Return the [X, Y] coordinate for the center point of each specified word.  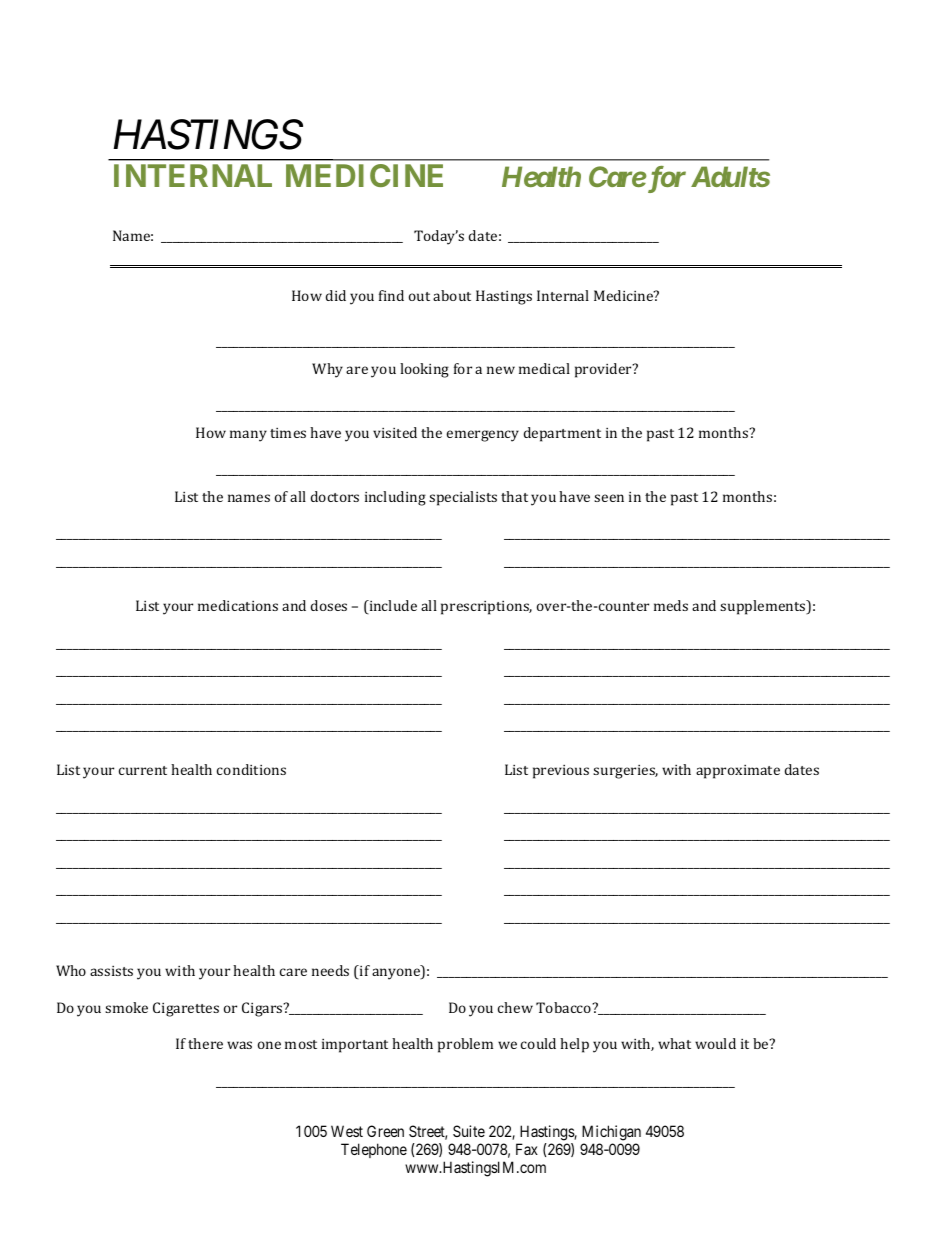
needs [330, 970]
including [395, 498]
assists [111, 971]
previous [561, 772]
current [143, 770]
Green [385, 1131]
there [205, 1043]
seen [609, 498]
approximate [738, 772]
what [674, 1043]
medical [544, 368]
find [391, 295]
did [336, 295]
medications [238, 605]
